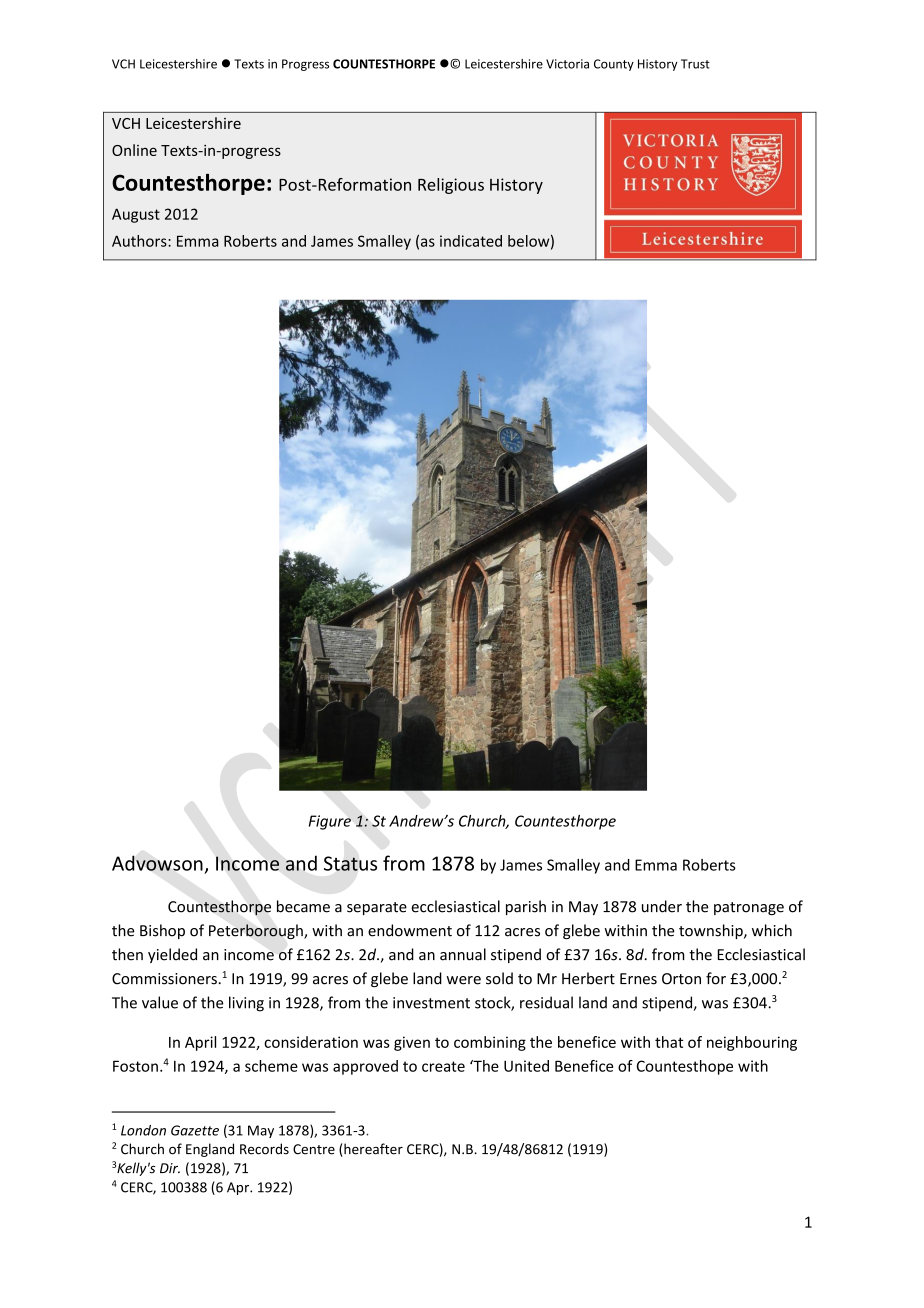 Image resolution: width=924 pixels, height=1308 pixels. I want to click on indicated, so click(471, 241).
